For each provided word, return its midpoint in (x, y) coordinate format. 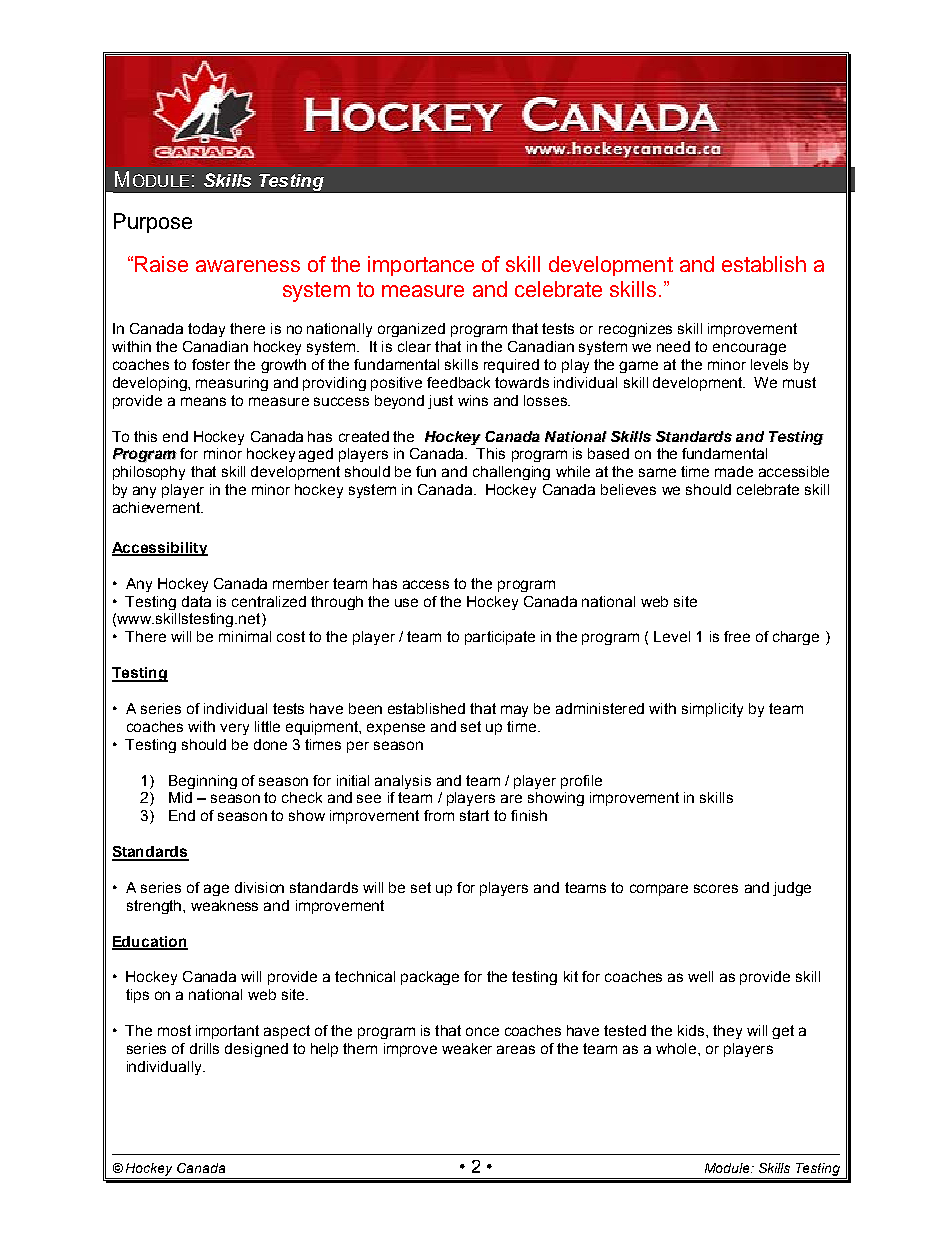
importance (421, 266)
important (227, 1032)
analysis (403, 782)
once (482, 1031)
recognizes (635, 330)
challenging (511, 473)
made (734, 471)
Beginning (203, 782)
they (727, 1032)
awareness (248, 266)
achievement (158, 507)
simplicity (712, 710)
